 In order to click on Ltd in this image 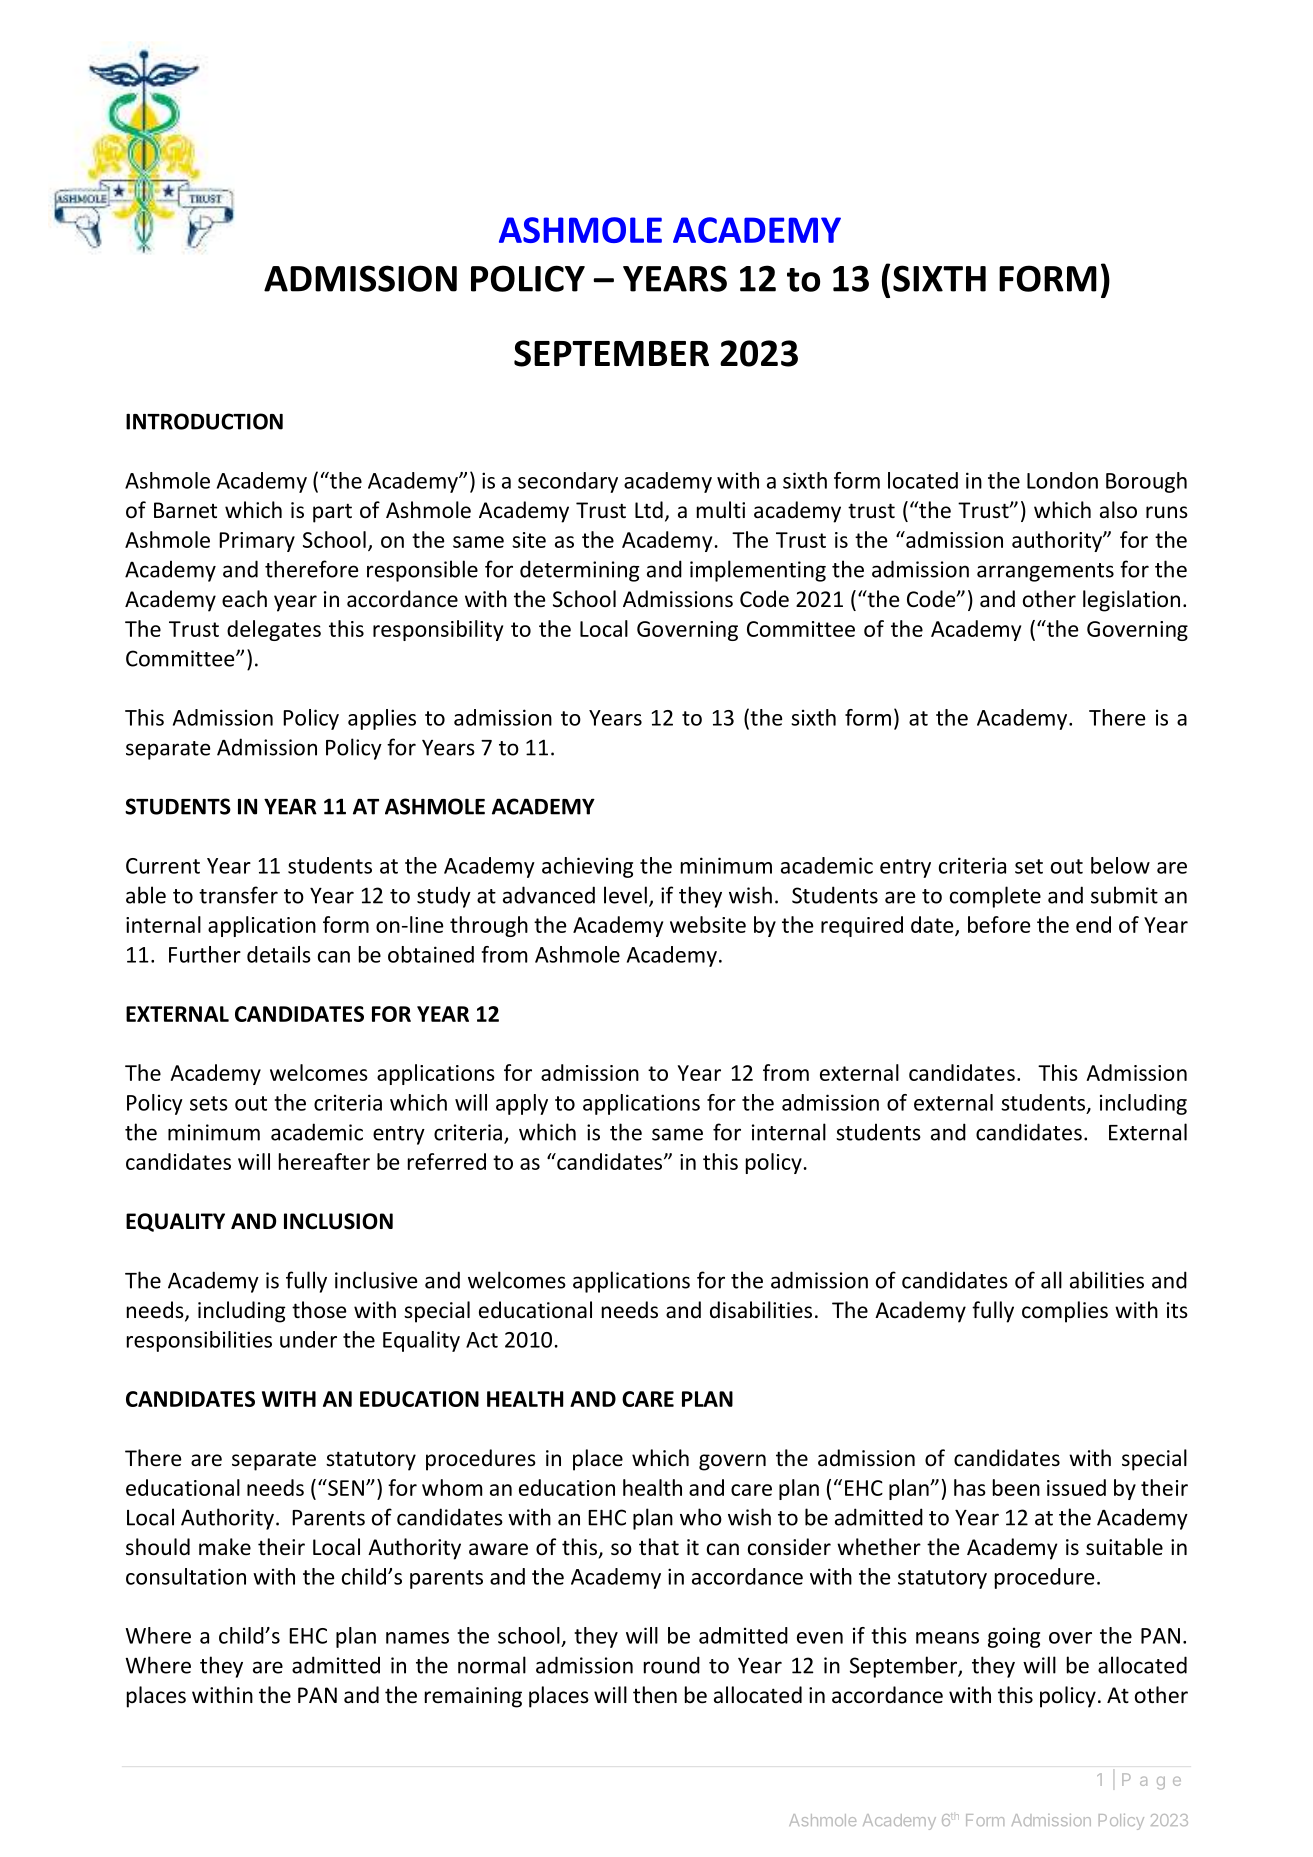, I will do `click(649, 509)`.
